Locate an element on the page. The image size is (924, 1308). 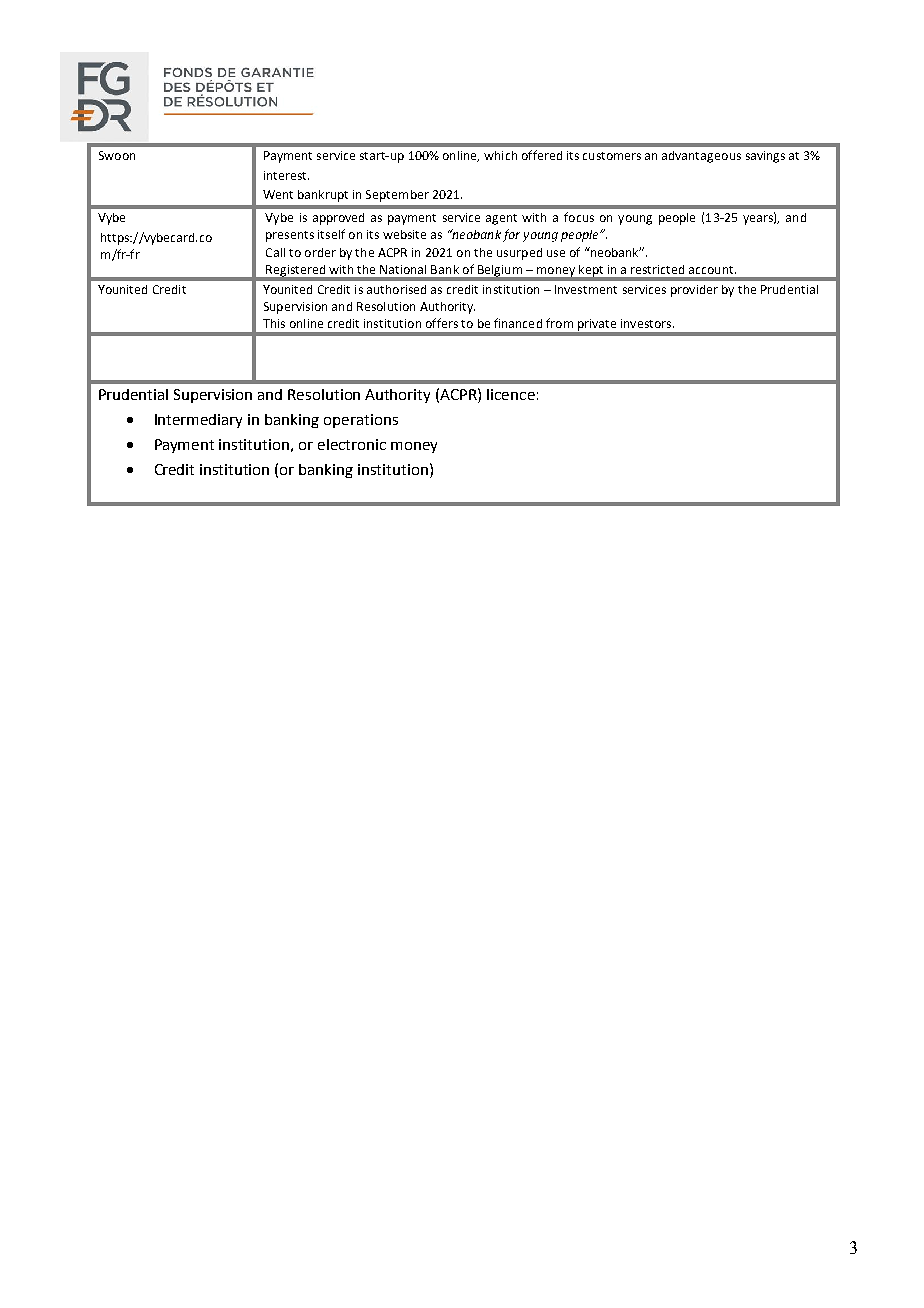
licence is located at coordinates (511, 394).
